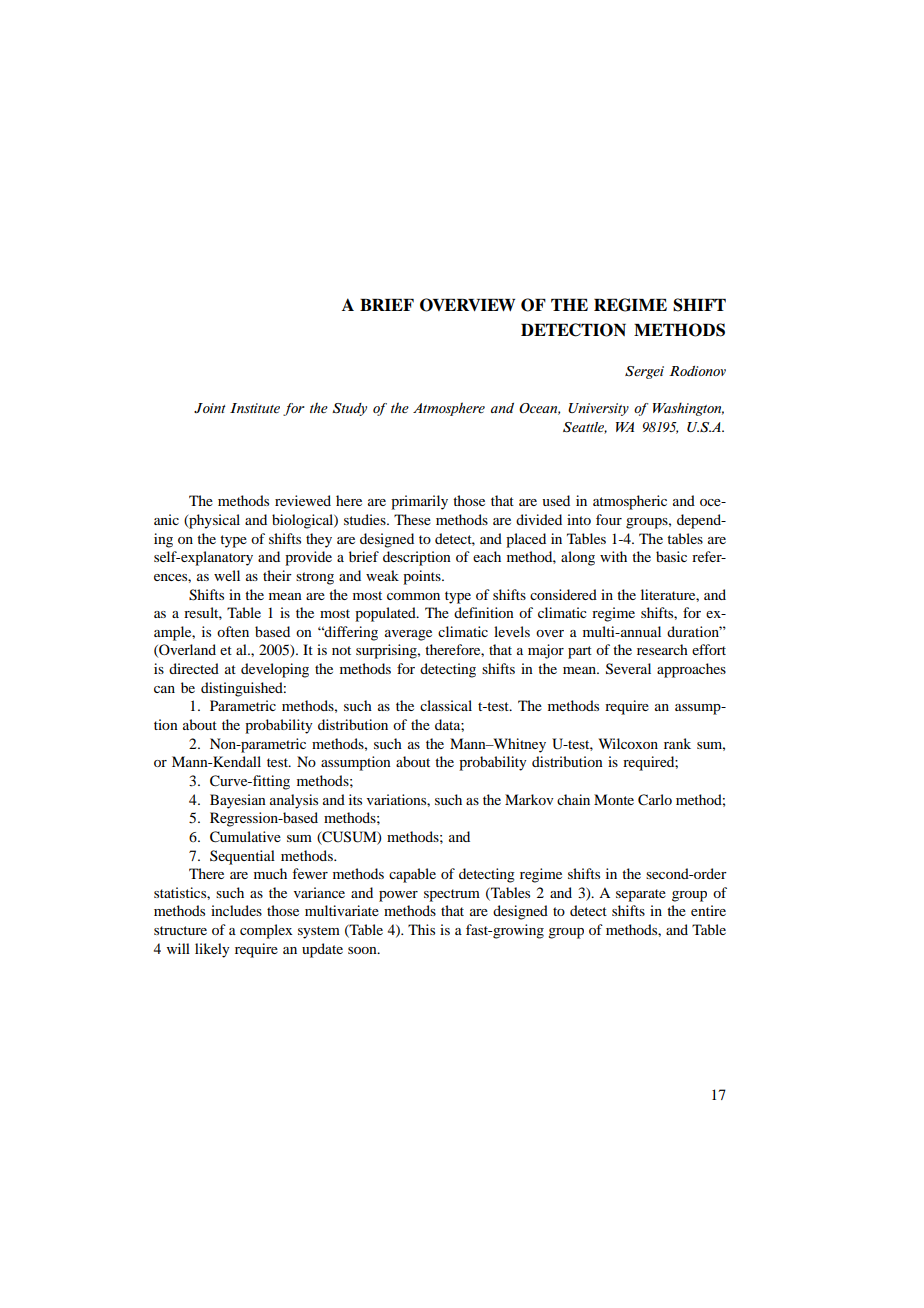 Image resolution: width=924 pixels, height=1308 pixels. Describe the element at coordinates (644, 372) in the page. I see `Sergei` at that location.
